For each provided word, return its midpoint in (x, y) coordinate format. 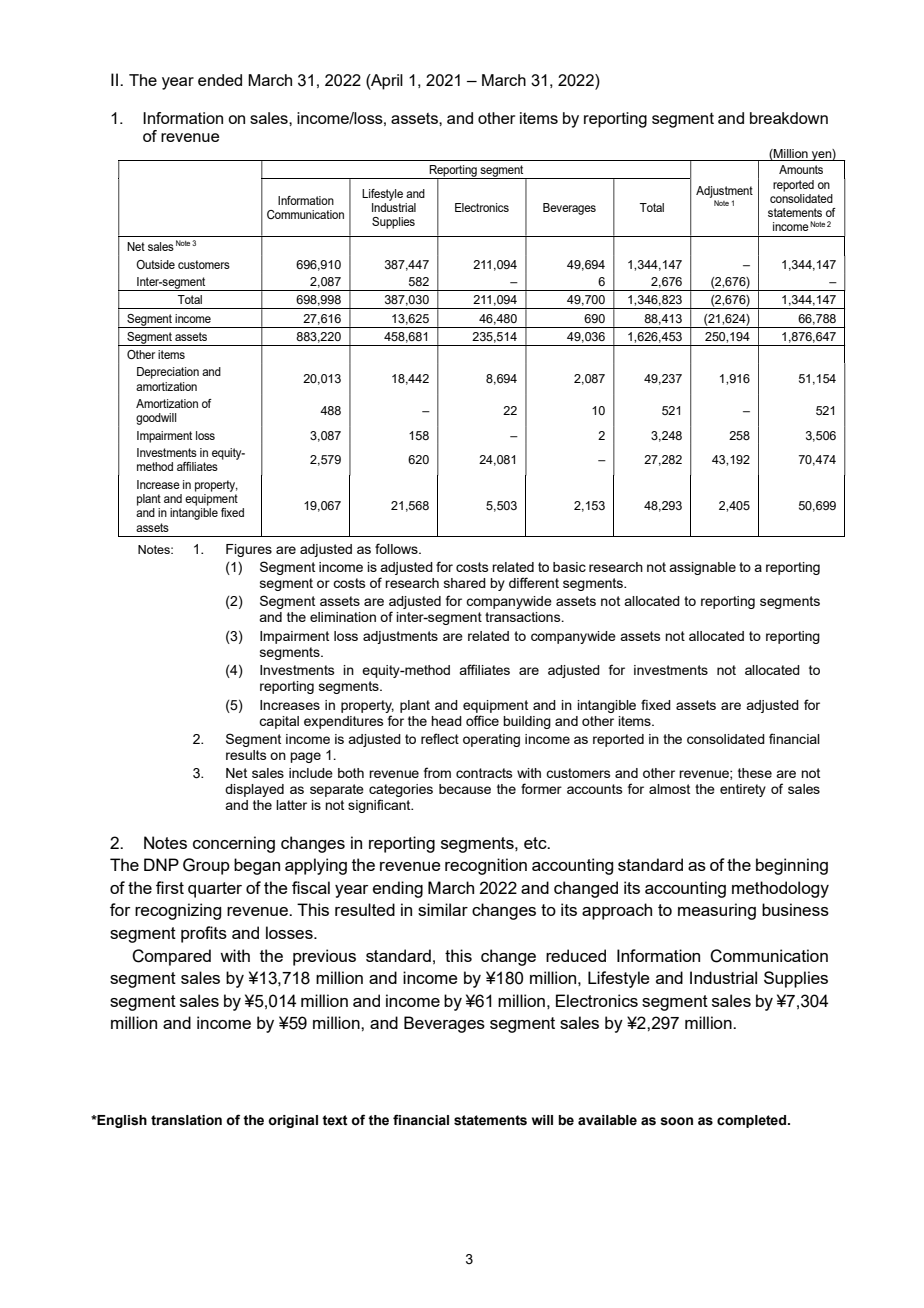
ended (220, 80)
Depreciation (168, 373)
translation (186, 1120)
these (755, 773)
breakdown (789, 118)
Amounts (801, 169)
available (607, 1120)
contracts (484, 773)
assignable (702, 568)
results (246, 755)
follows (397, 548)
